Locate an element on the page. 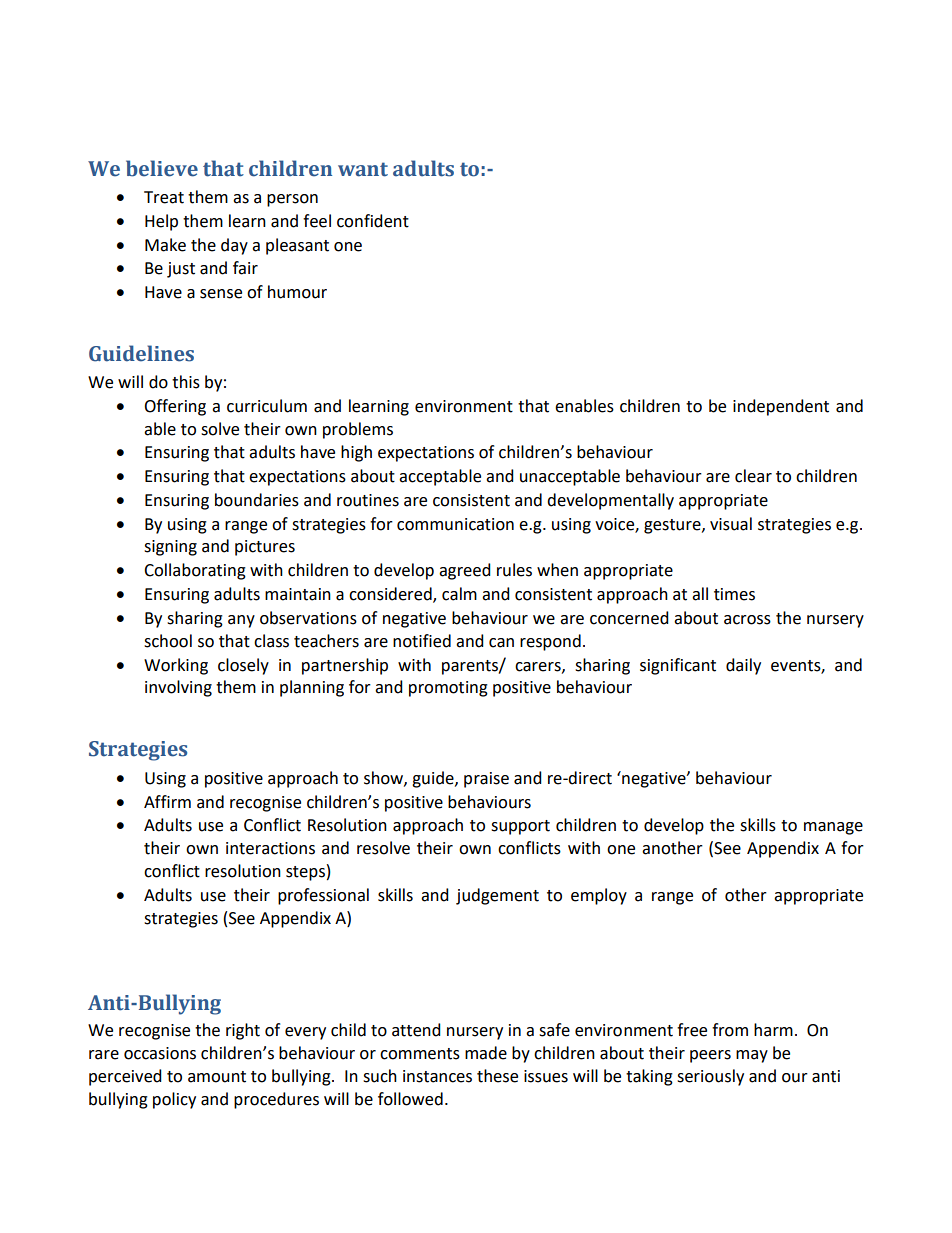 The height and width of the page is (1233, 952). amount is located at coordinates (217, 1077).
